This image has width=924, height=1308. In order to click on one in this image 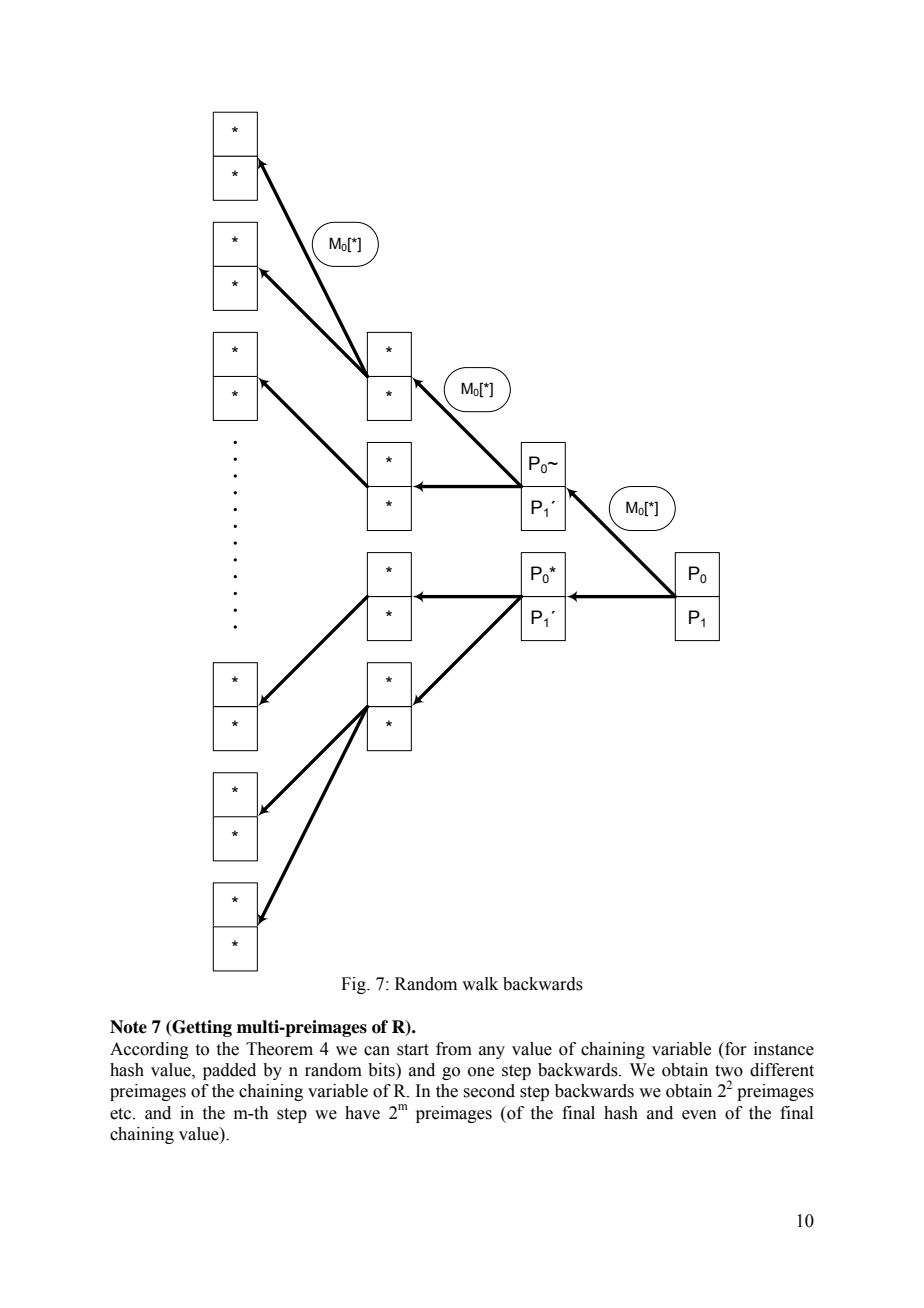, I will do `click(481, 1072)`.
